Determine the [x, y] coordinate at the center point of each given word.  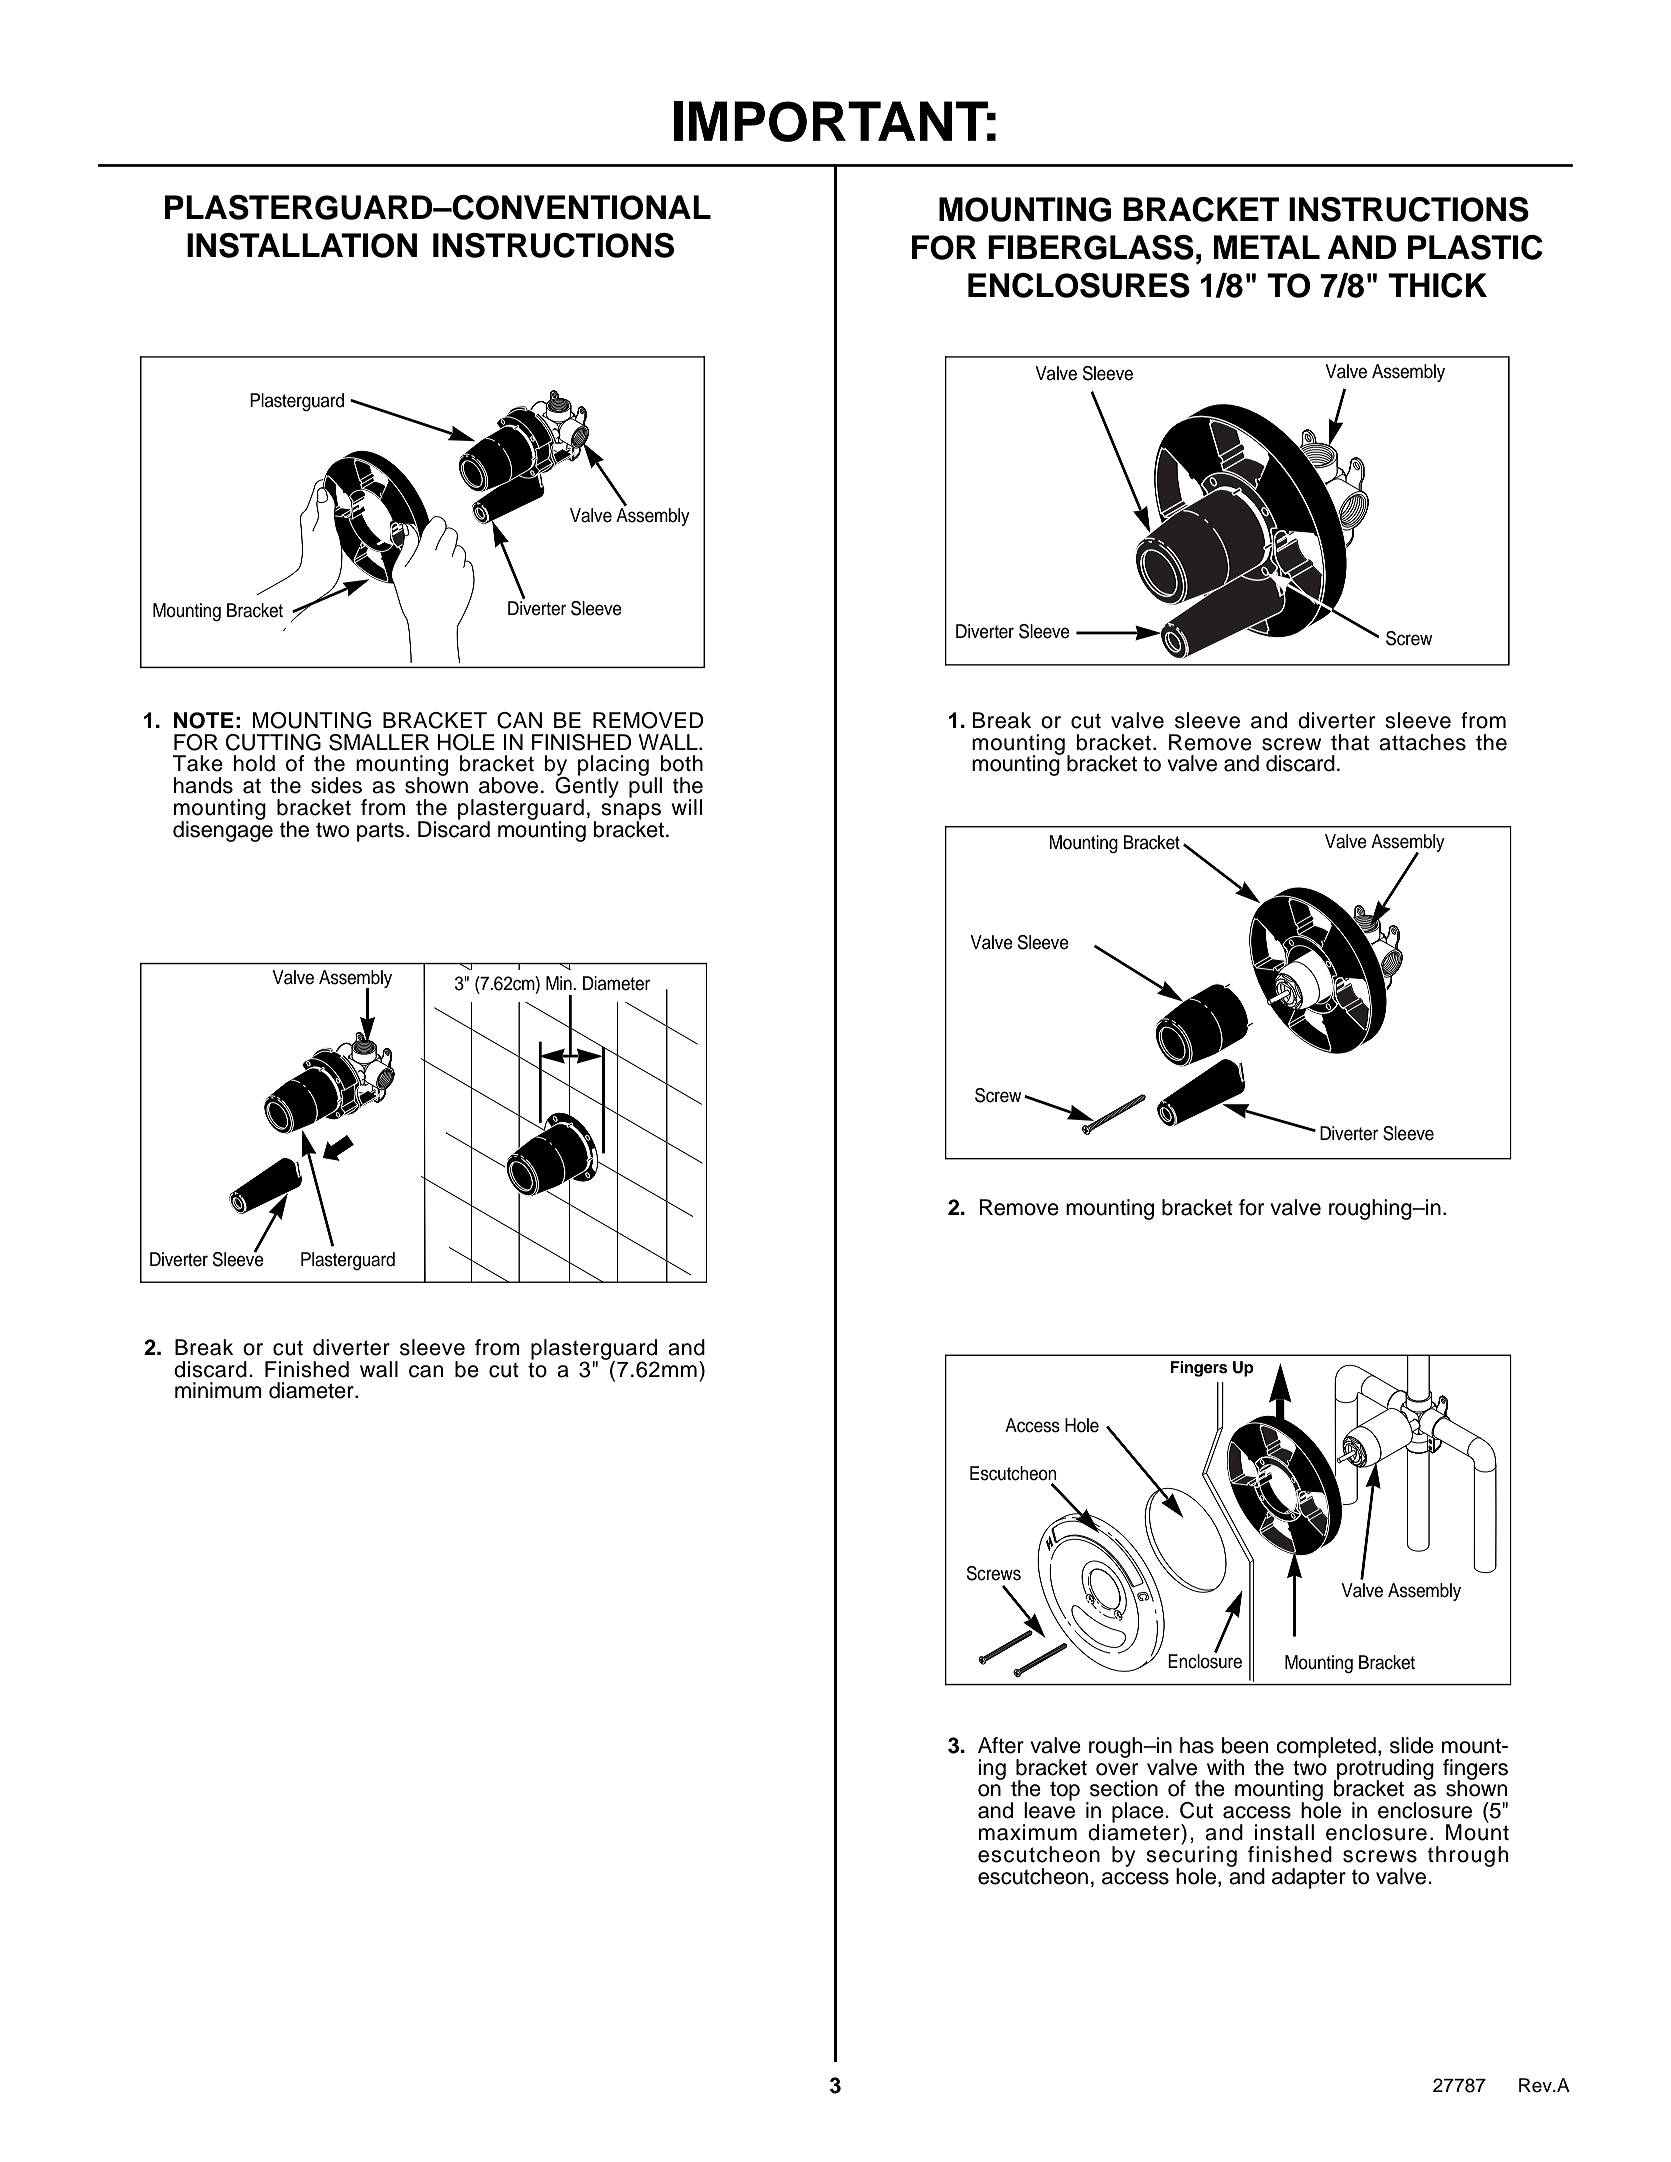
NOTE [204, 720]
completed [1326, 1747]
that [1350, 742]
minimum [218, 1390]
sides [336, 785]
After [1001, 1745]
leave [1049, 1809]
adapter [1309, 1878]
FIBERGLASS [1091, 247]
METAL [1267, 247]
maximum [1028, 1832]
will [686, 807]
